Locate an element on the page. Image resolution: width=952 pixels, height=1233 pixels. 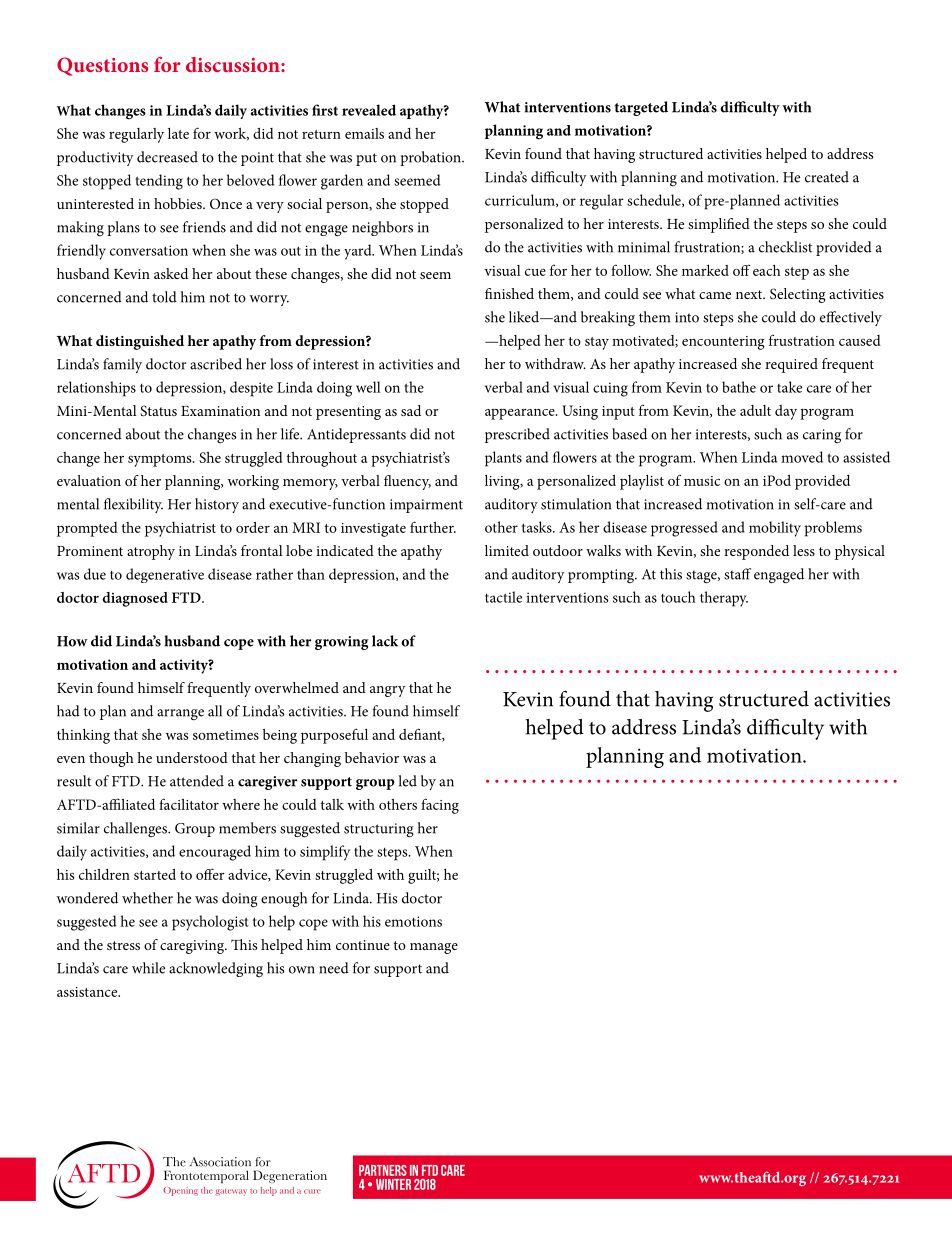
prescribed is located at coordinates (517, 435).
